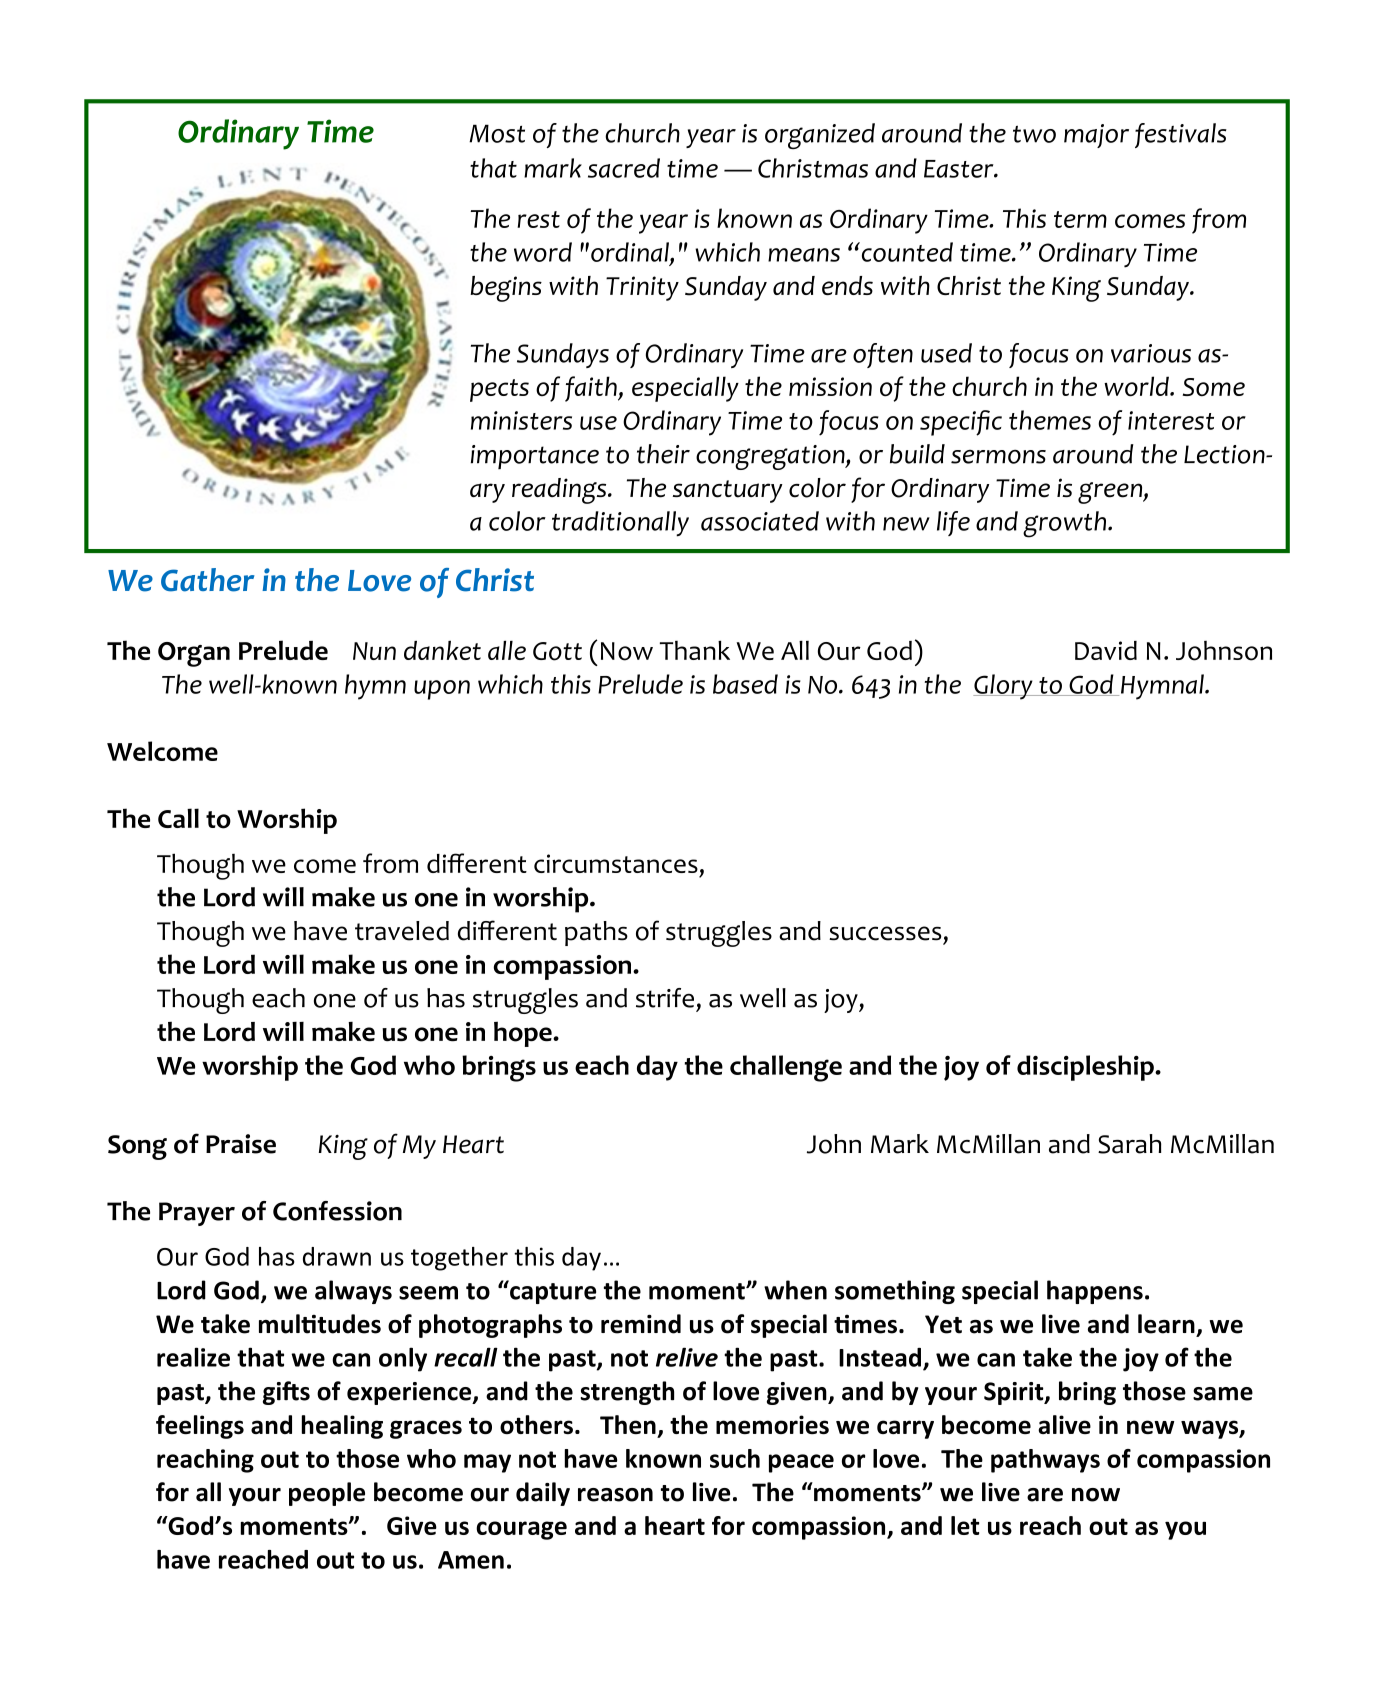 Image resolution: width=1389 pixels, height=1687 pixels. Describe the element at coordinates (402, 931) in the page. I see `traveled` at that location.
